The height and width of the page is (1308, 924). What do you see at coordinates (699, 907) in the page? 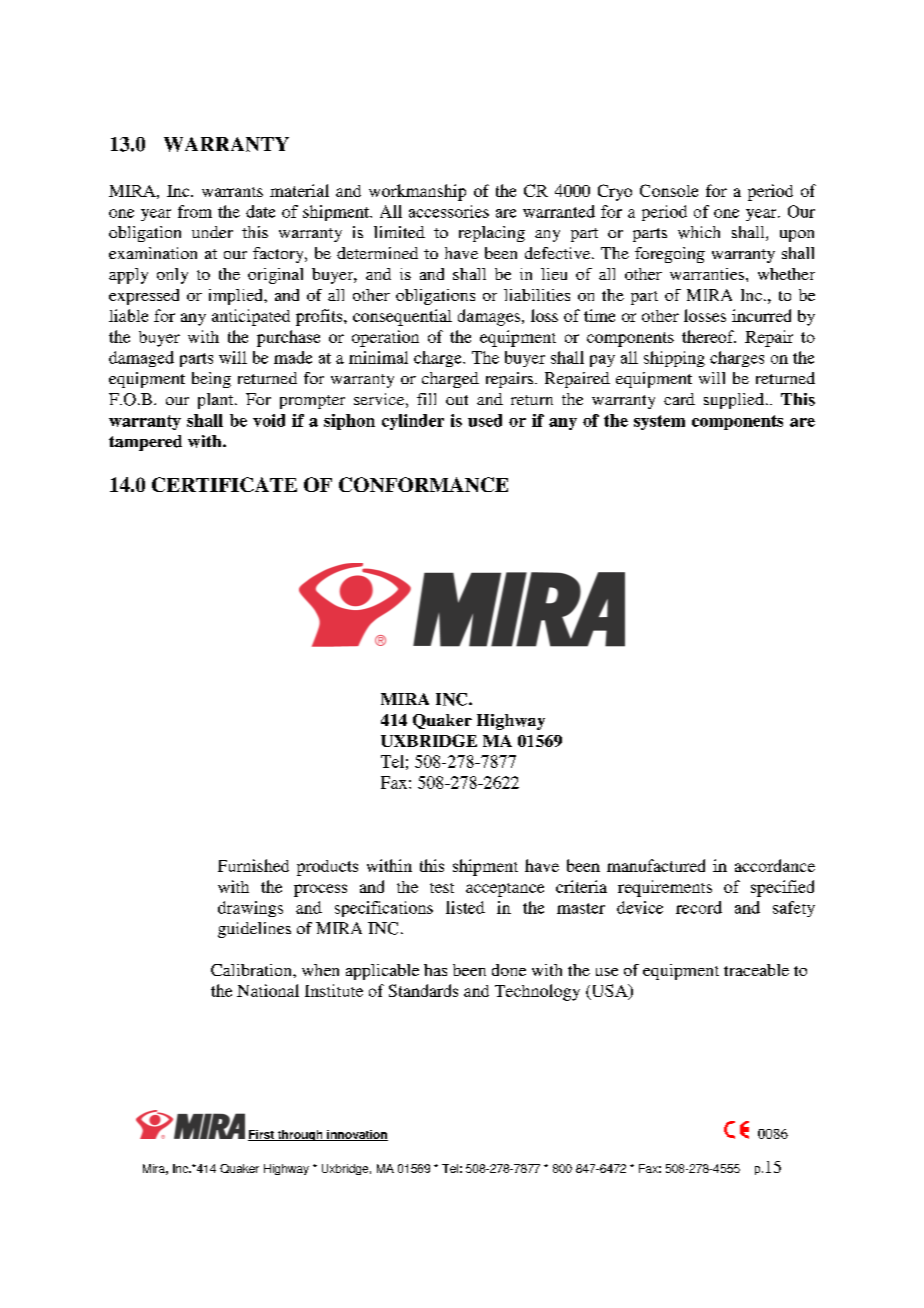
I see `record` at bounding box center [699, 907].
